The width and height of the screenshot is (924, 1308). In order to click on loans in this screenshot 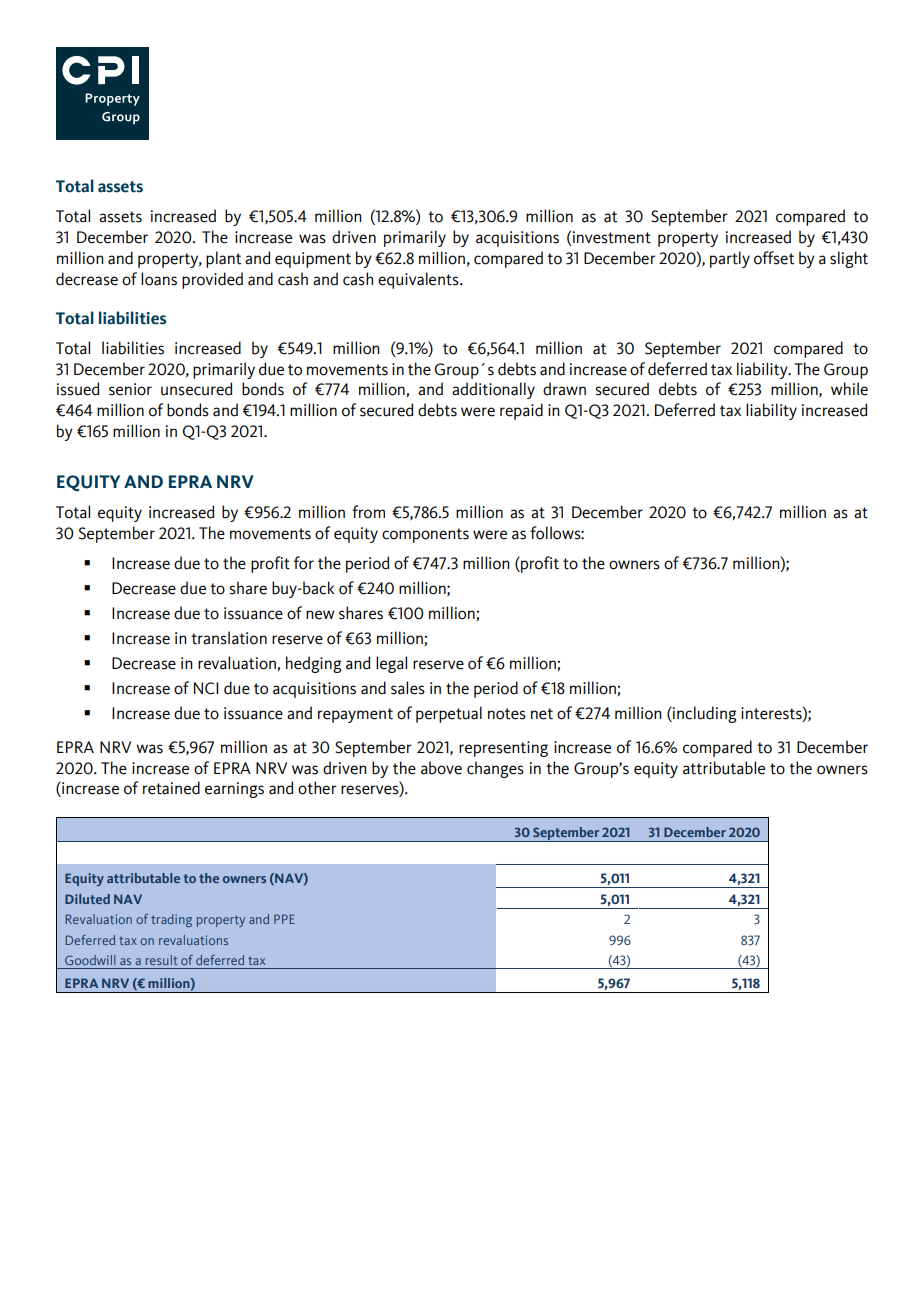, I will do `click(159, 279)`.
